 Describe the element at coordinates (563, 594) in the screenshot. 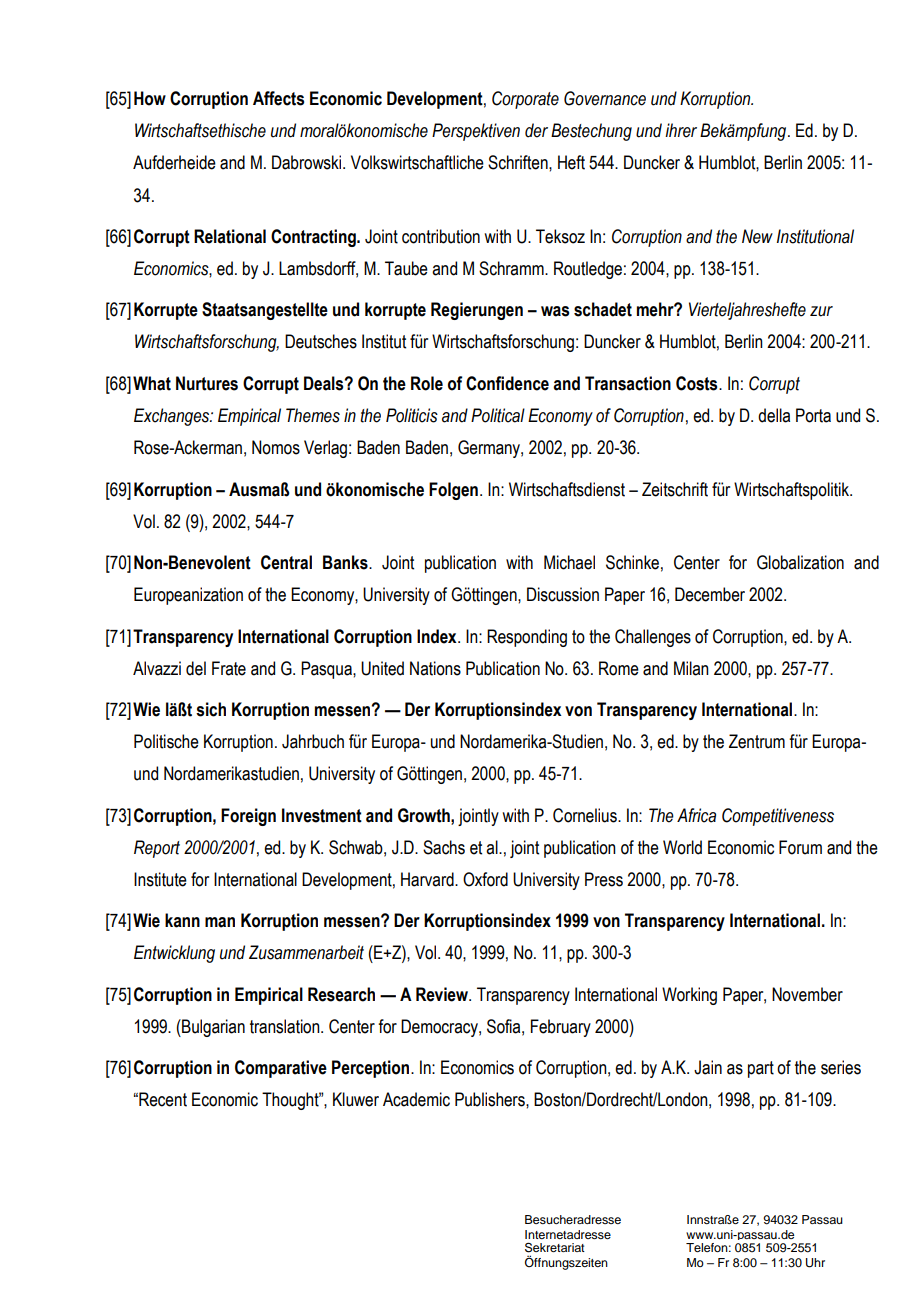

I see `Discussion` at that location.
